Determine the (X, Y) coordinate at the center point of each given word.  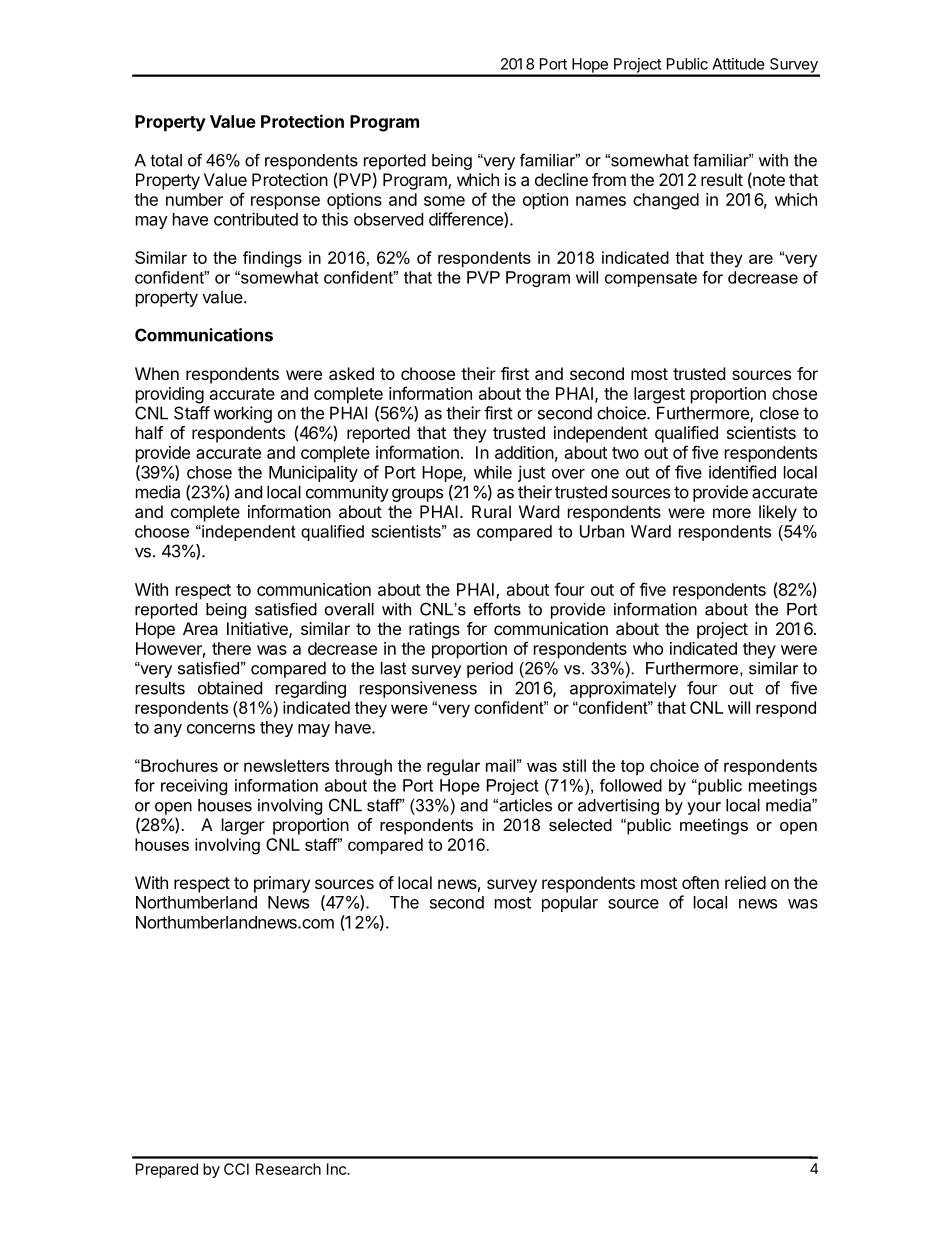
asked (351, 373)
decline (561, 179)
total (166, 160)
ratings (434, 630)
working (243, 414)
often (700, 882)
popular (570, 904)
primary (282, 884)
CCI (236, 1169)
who (648, 648)
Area (200, 628)
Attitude (738, 64)
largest (659, 395)
